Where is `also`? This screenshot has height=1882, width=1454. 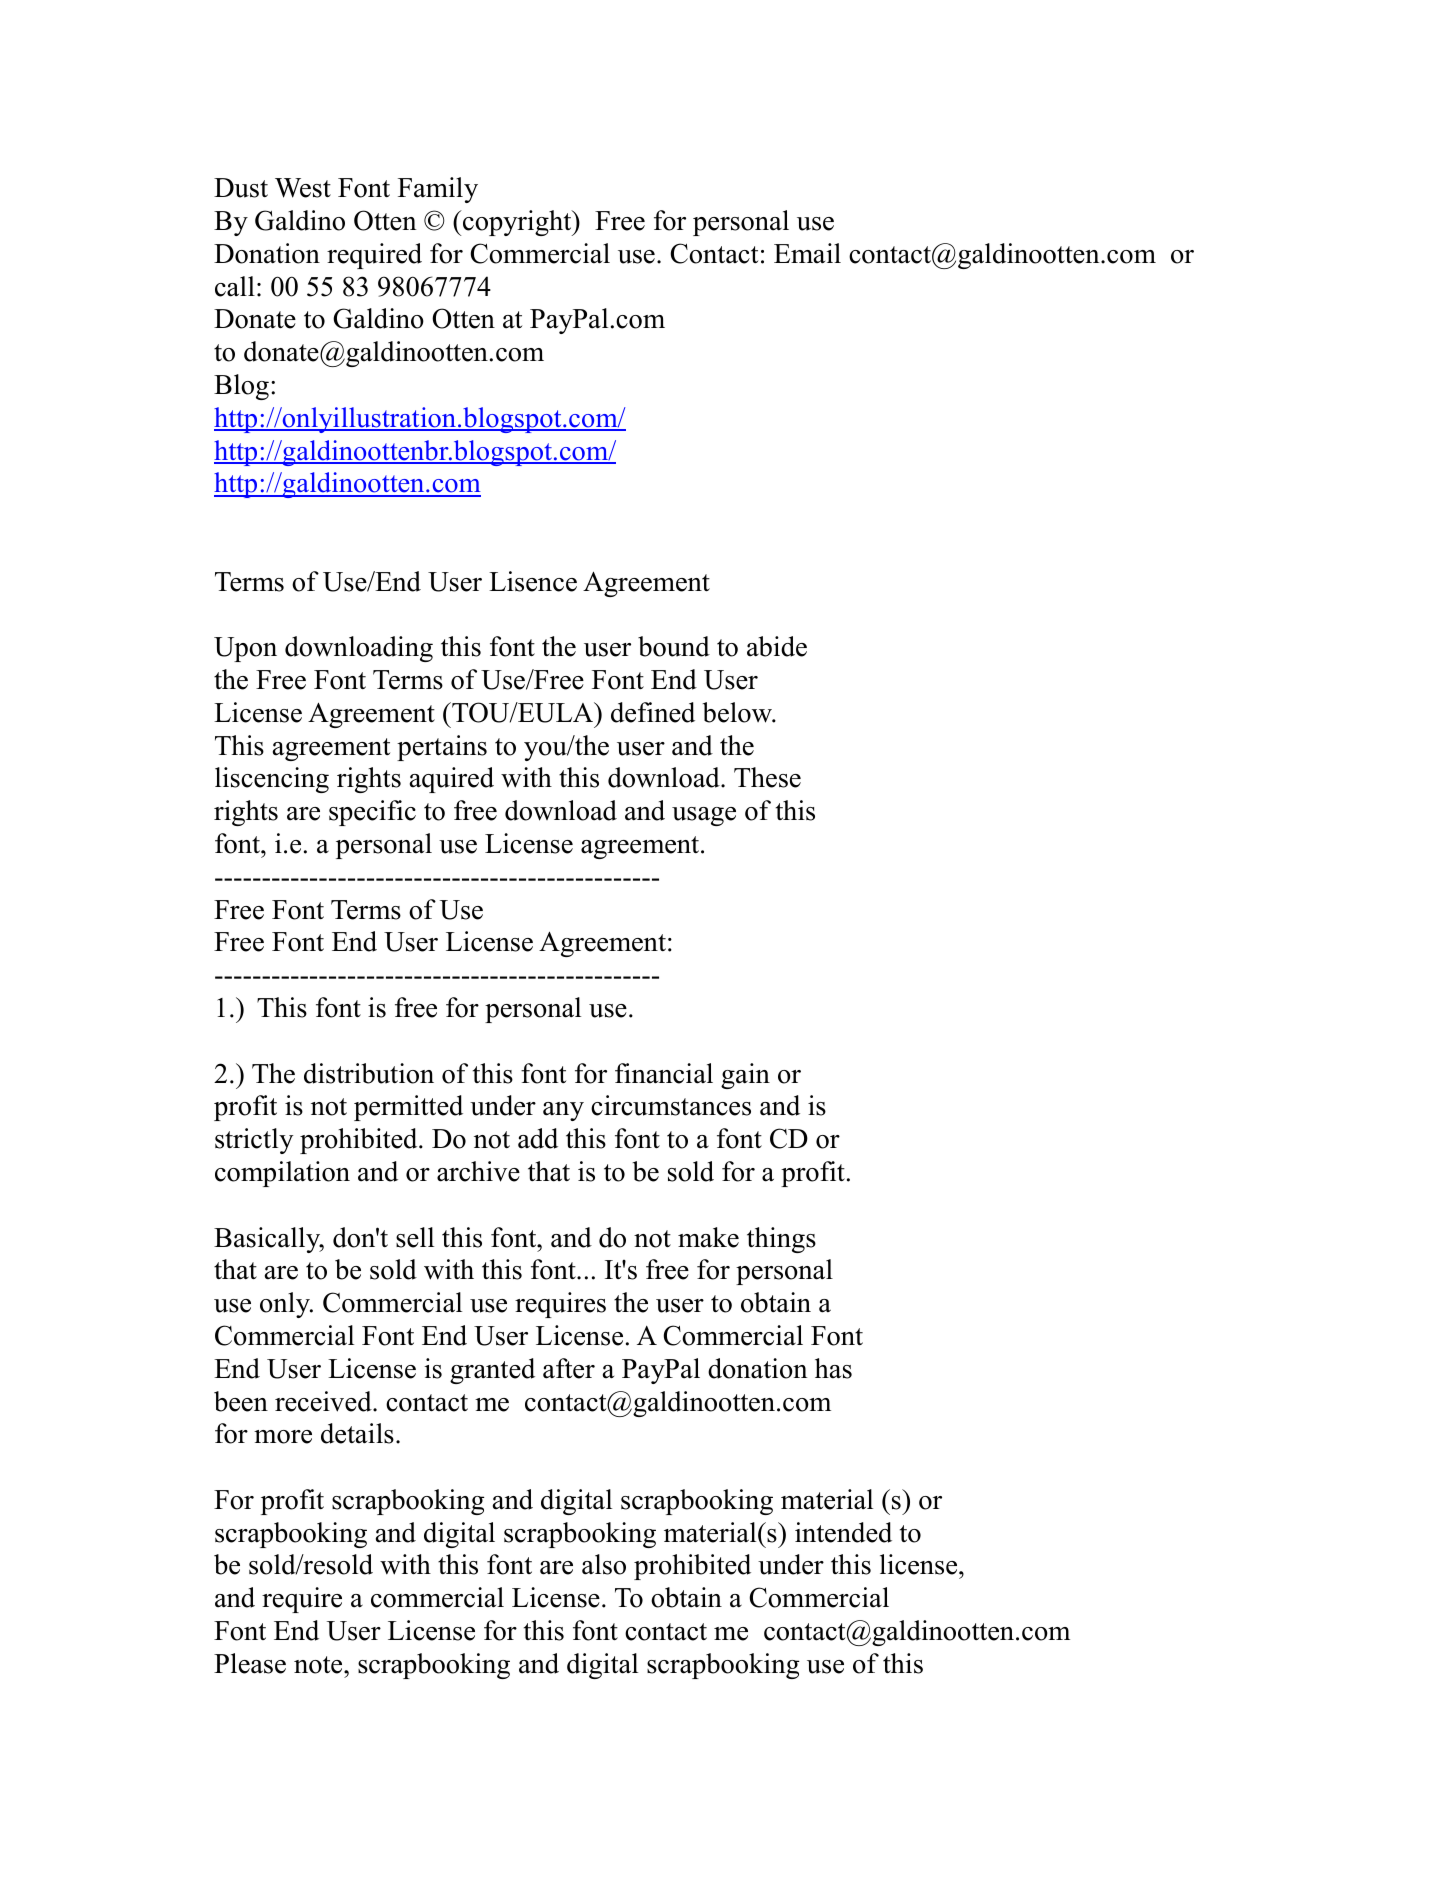
also is located at coordinates (604, 1564).
